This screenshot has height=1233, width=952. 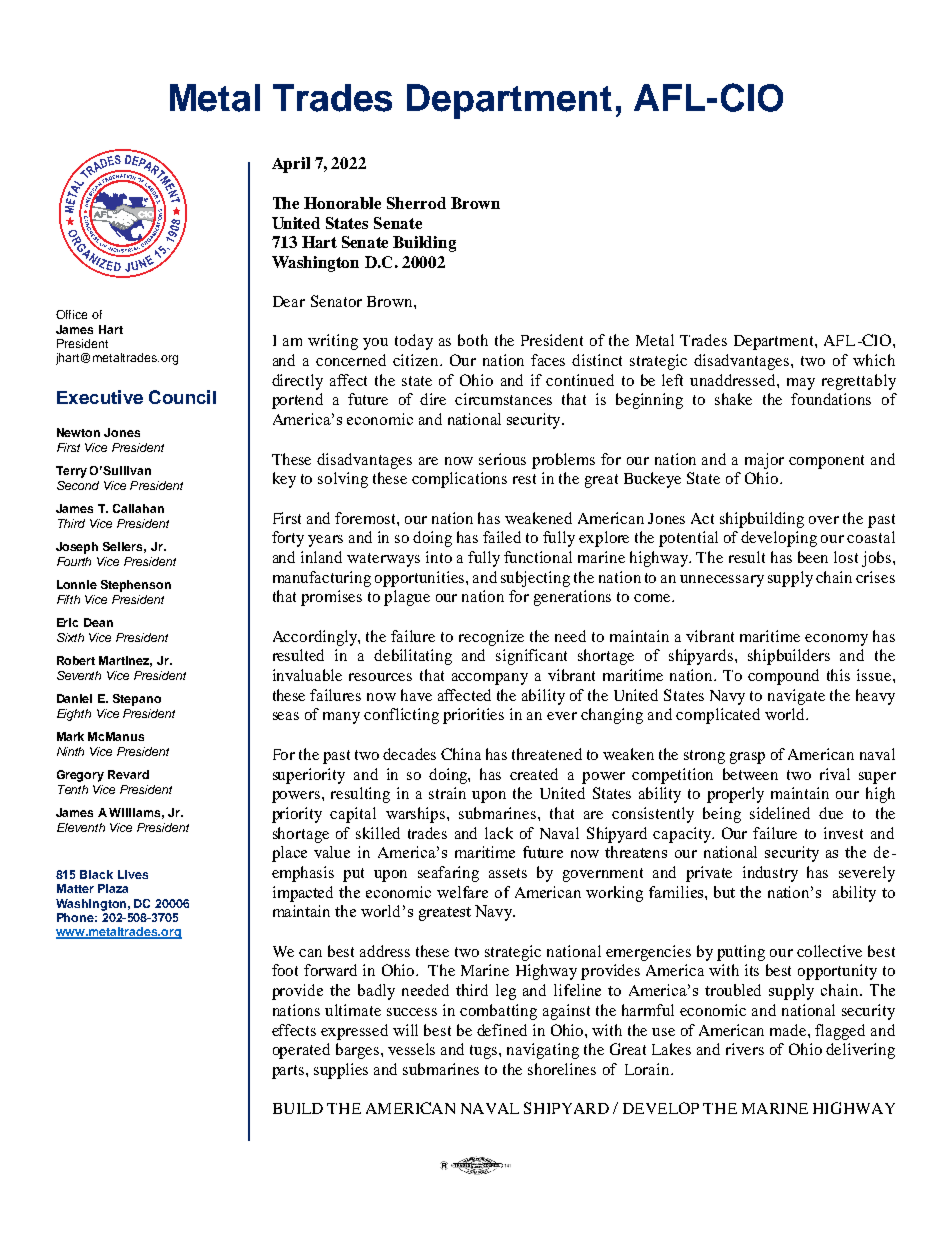 What do you see at coordinates (836, 640) in the screenshot?
I see `economy` at bounding box center [836, 640].
